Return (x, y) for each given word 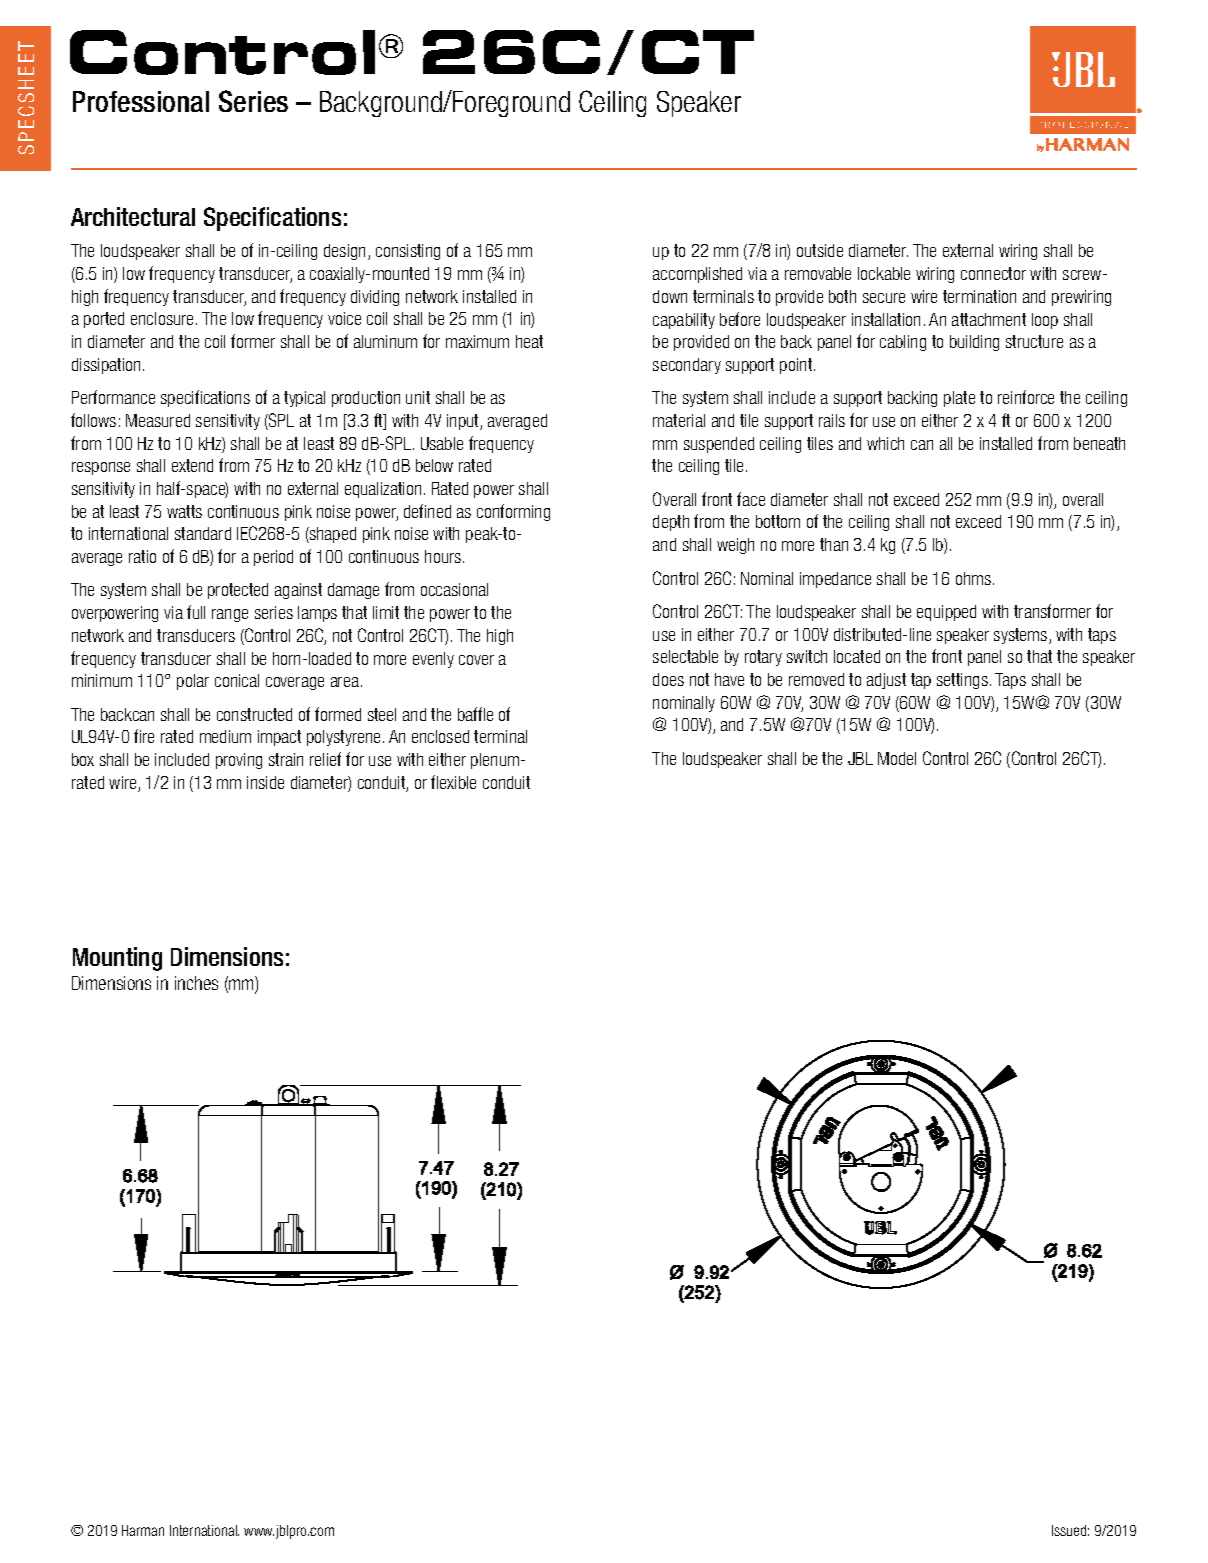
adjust (886, 681)
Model (897, 758)
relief (325, 759)
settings (962, 681)
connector (993, 273)
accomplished (697, 275)
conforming (513, 512)
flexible (453, 782)
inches (196, 983)
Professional (141, 101)
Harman (143, 1530)
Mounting (117, 959)
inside (265, 782)
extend (192, 465)
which (885, 443)
